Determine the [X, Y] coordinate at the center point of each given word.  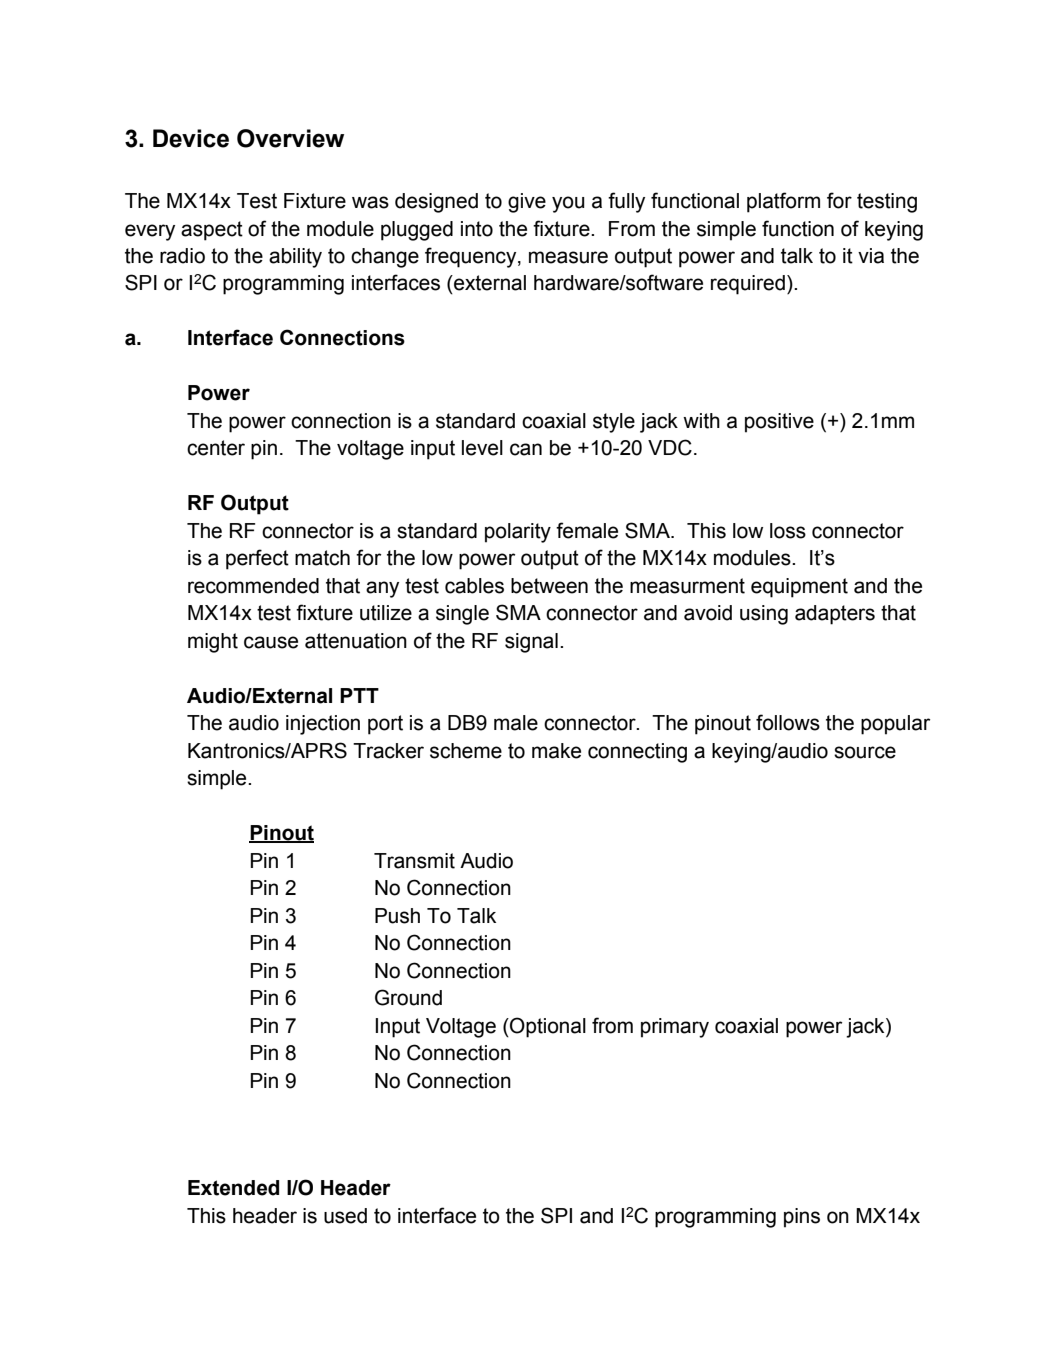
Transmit [414, 861]
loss [788, 531]
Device [191, 138]
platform [783, 202]
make [556, 751]
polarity [518, 533]
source [865, 752]
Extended [233, 1188]
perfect [257, 559]
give [527, 203]
